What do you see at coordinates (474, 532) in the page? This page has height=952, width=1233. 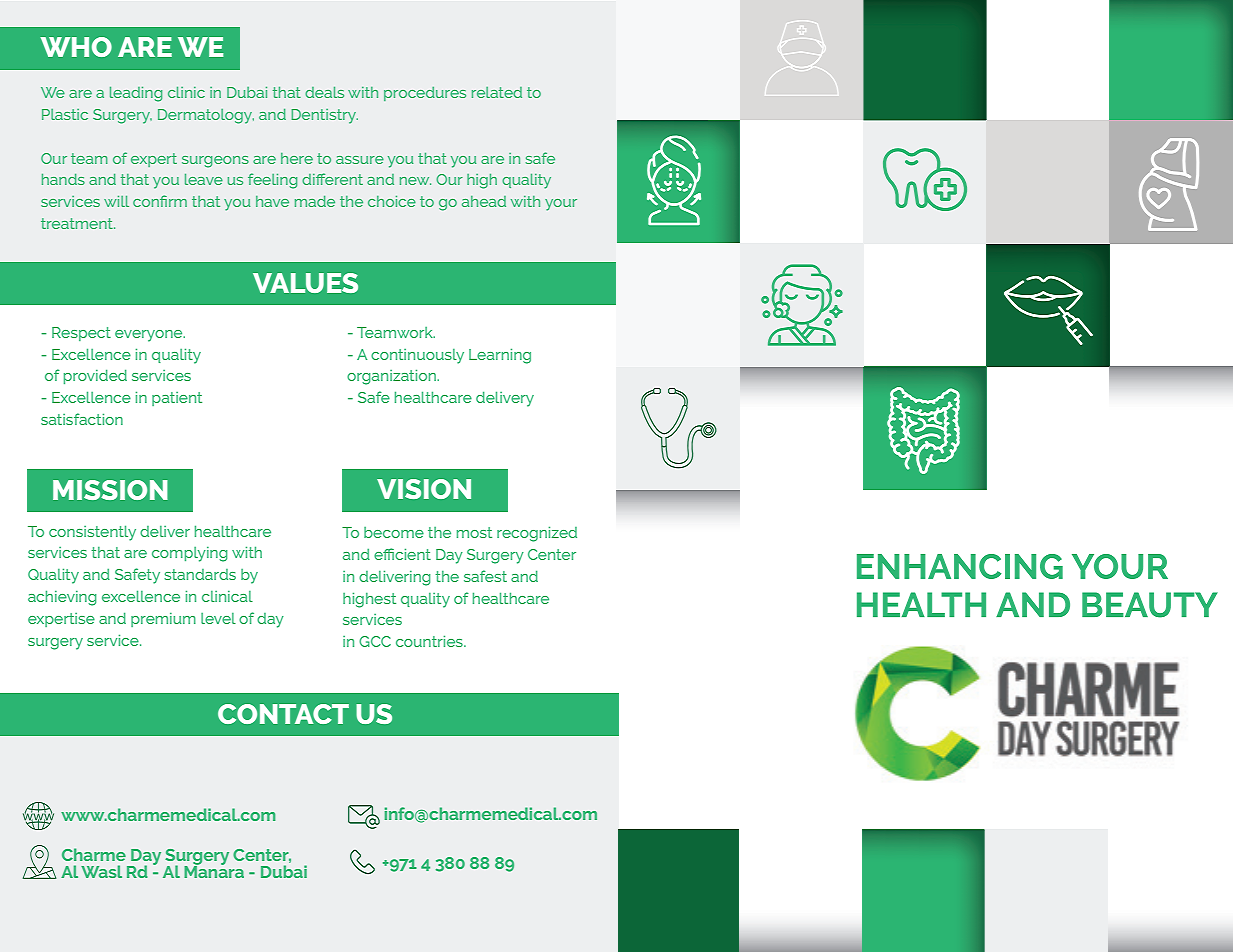 I see `most` at bounding box center [474, 532].
